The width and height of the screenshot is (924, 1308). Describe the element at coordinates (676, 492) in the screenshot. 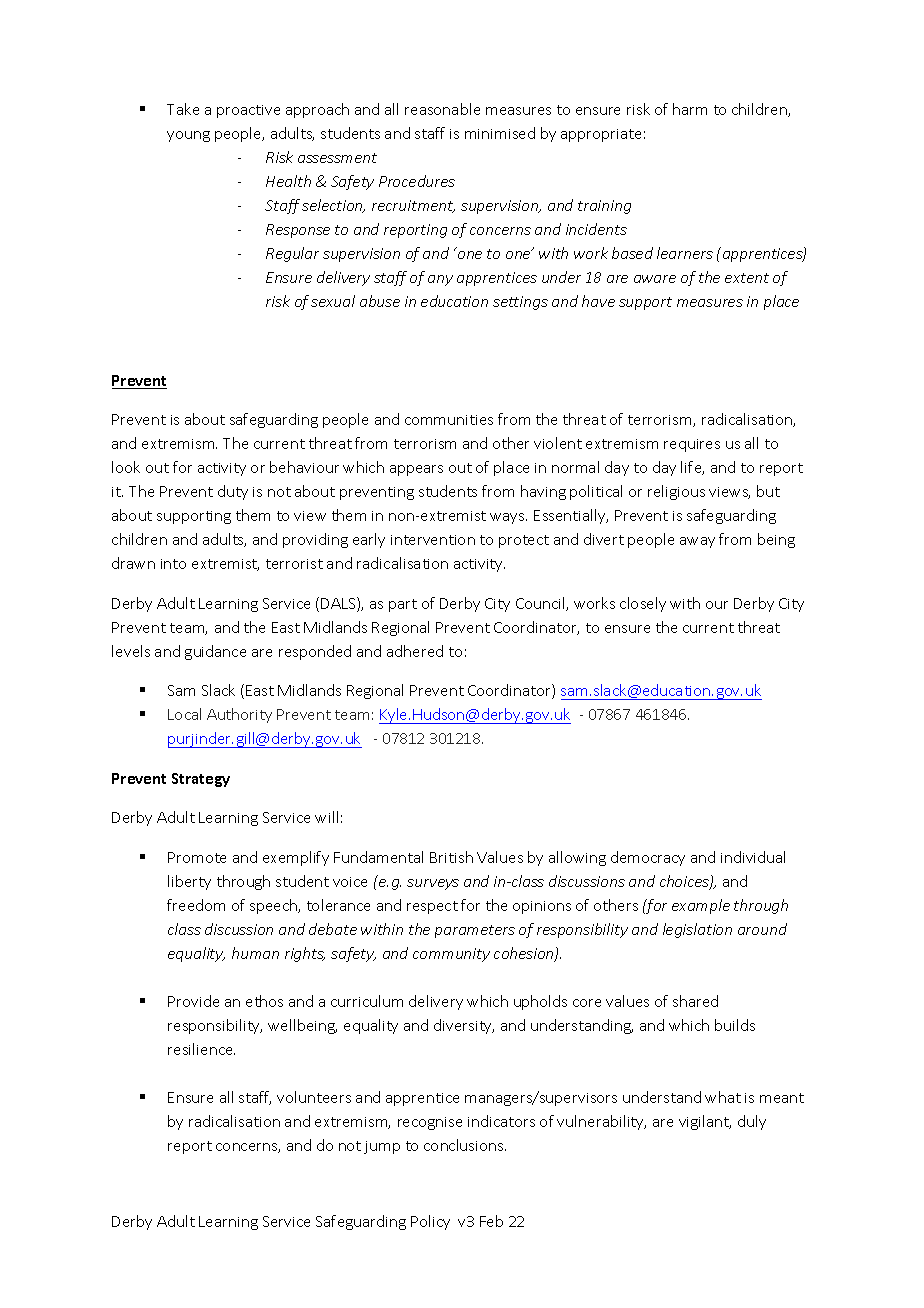

I see `religious` at that location.
